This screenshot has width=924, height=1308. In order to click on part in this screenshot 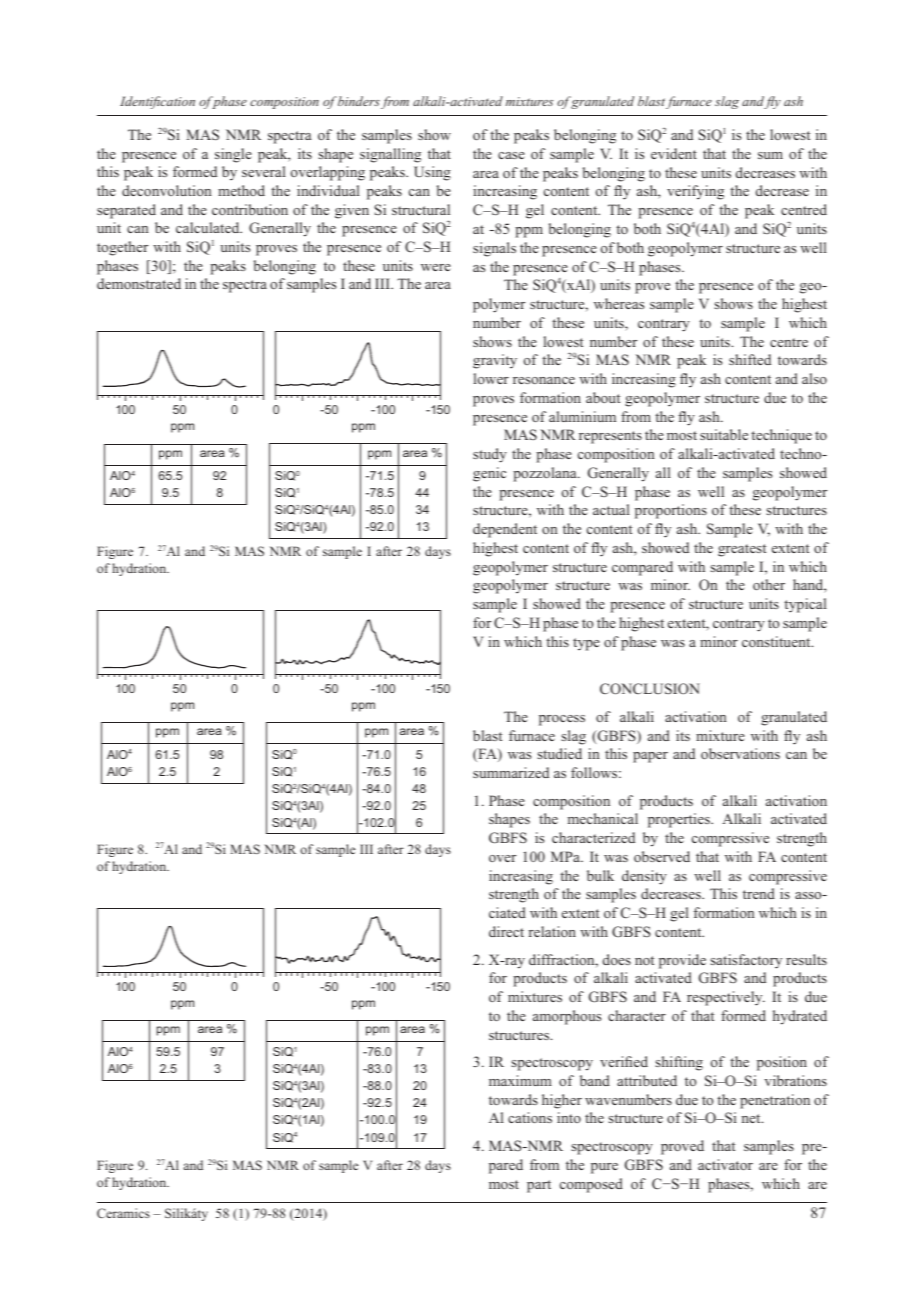, I will do `click(539, 1186)`.
